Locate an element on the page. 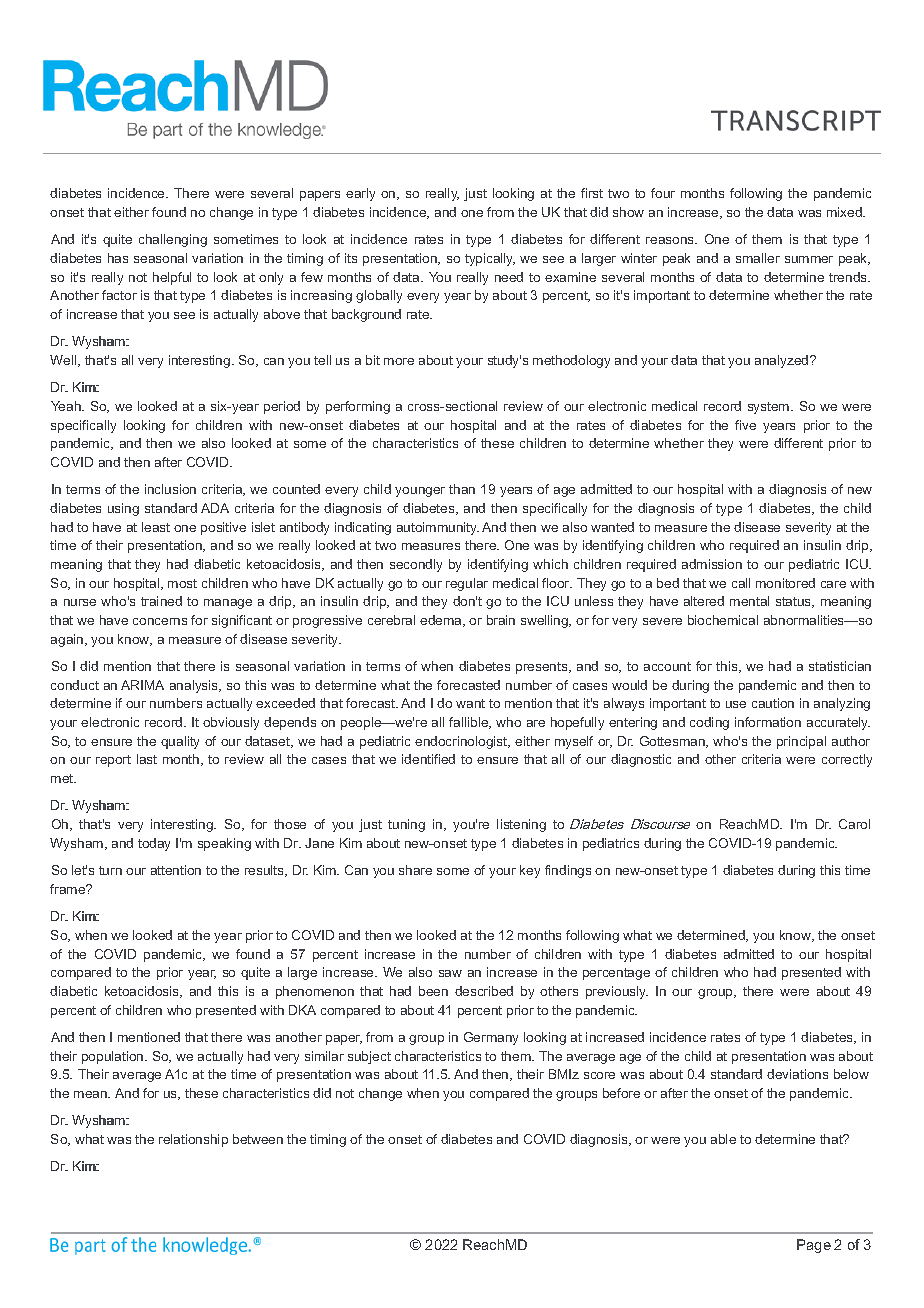 The width and height of the image is (924, 1308). smaller is located at coordinates (758, 258).
